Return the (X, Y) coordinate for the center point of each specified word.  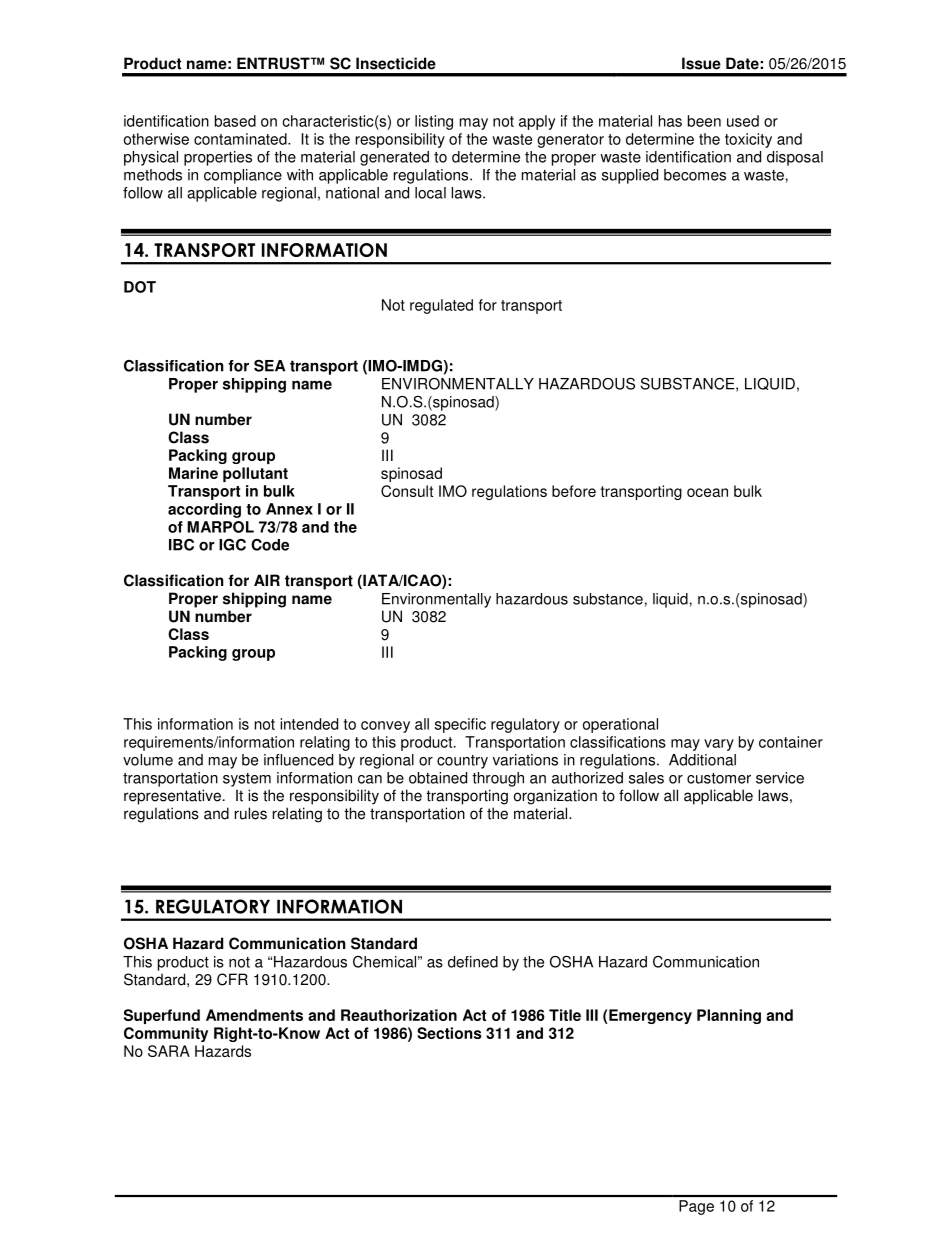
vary (719, 745)
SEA (269, 365)
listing (434, 122)
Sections (449, 1033)
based (235, 121)
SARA (169, 1051)
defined (473, 962)
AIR (267, 580)
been (704, 121)
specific (460, 725)
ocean (707, 492)
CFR (232, 979)
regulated (441, 306)
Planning (729, 1016)
